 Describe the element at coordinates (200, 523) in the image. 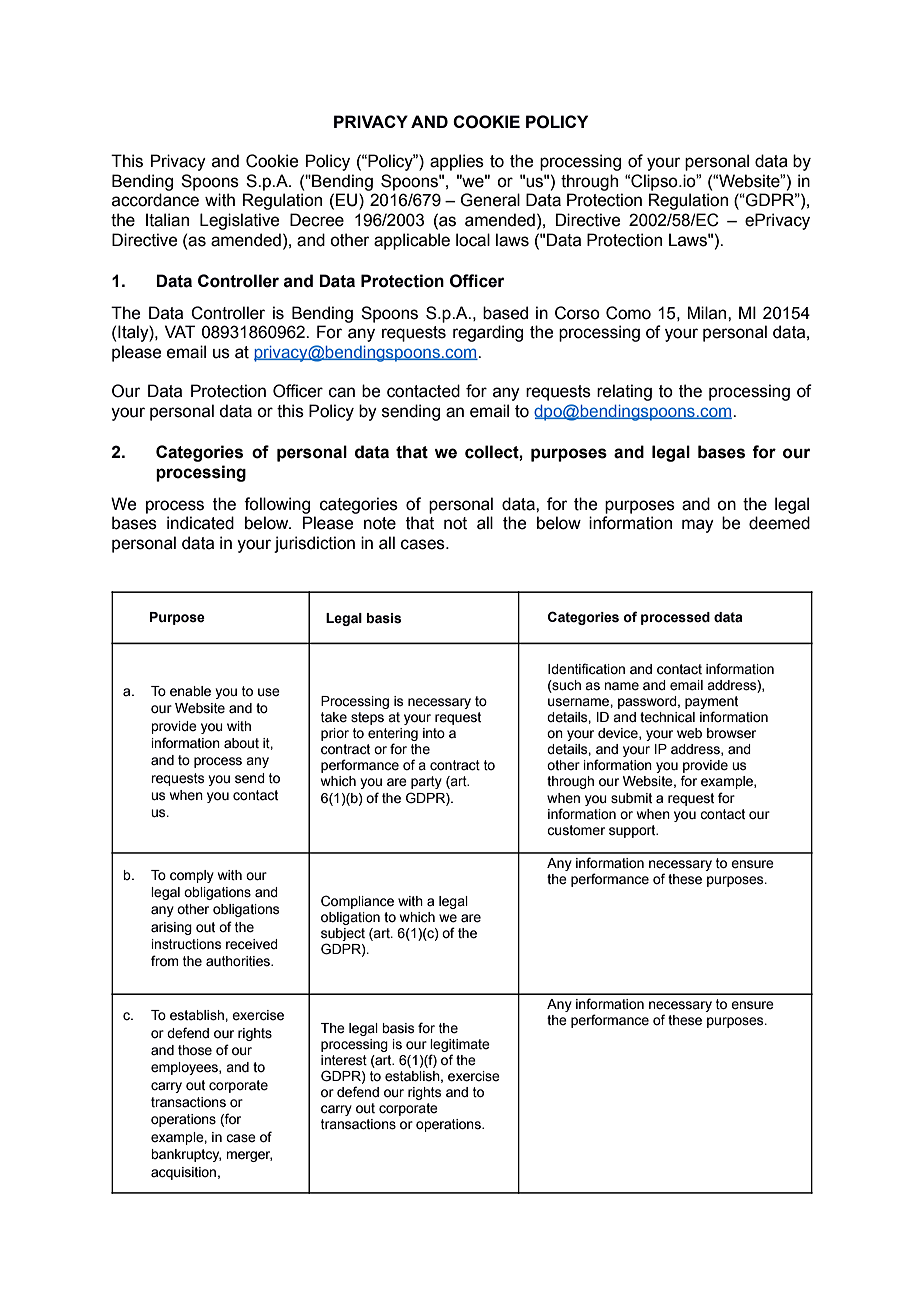

I see `indicated` at that location.
